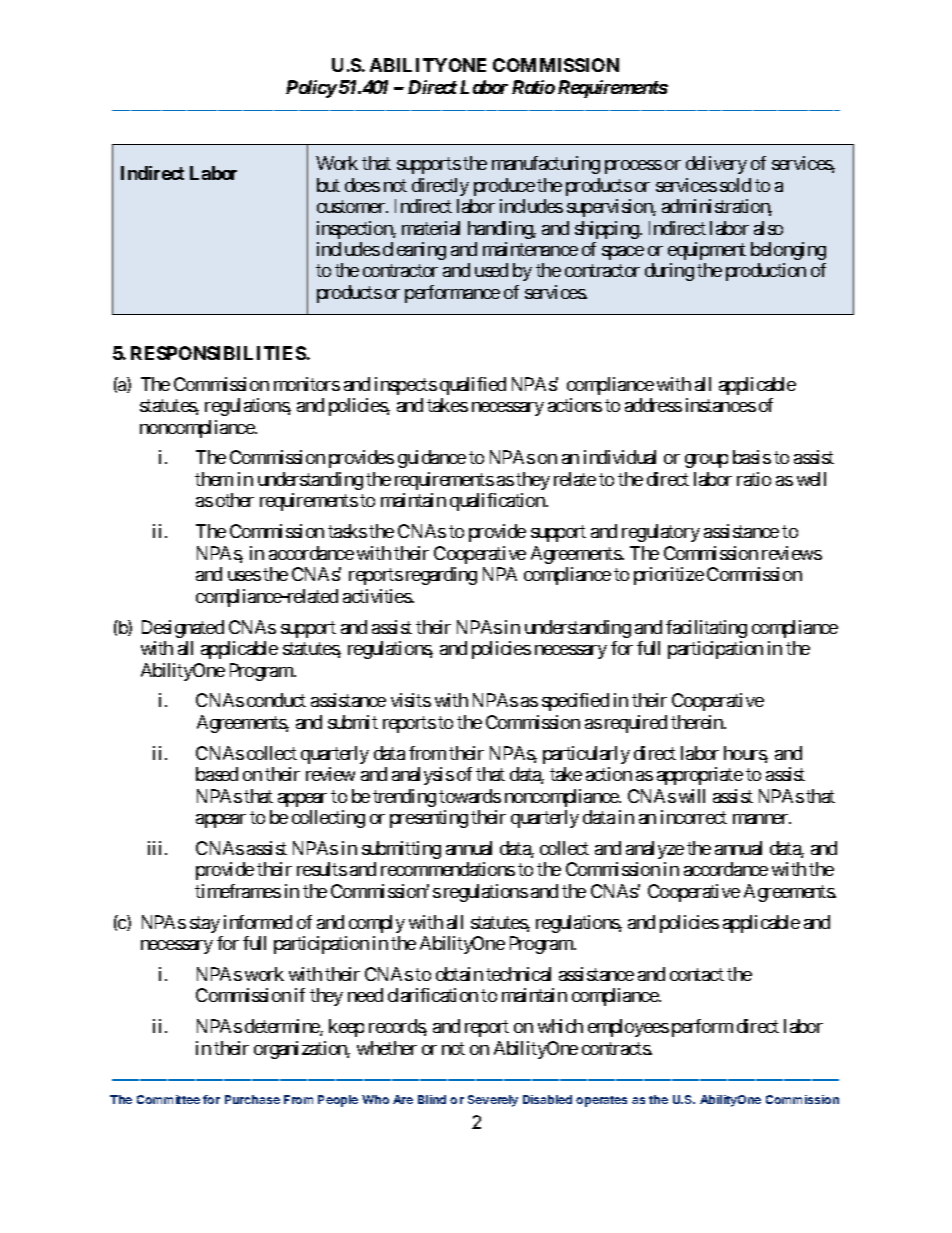  Describe the element at coordinates (493, 1101) in the image. I see `Severely` at that location.
